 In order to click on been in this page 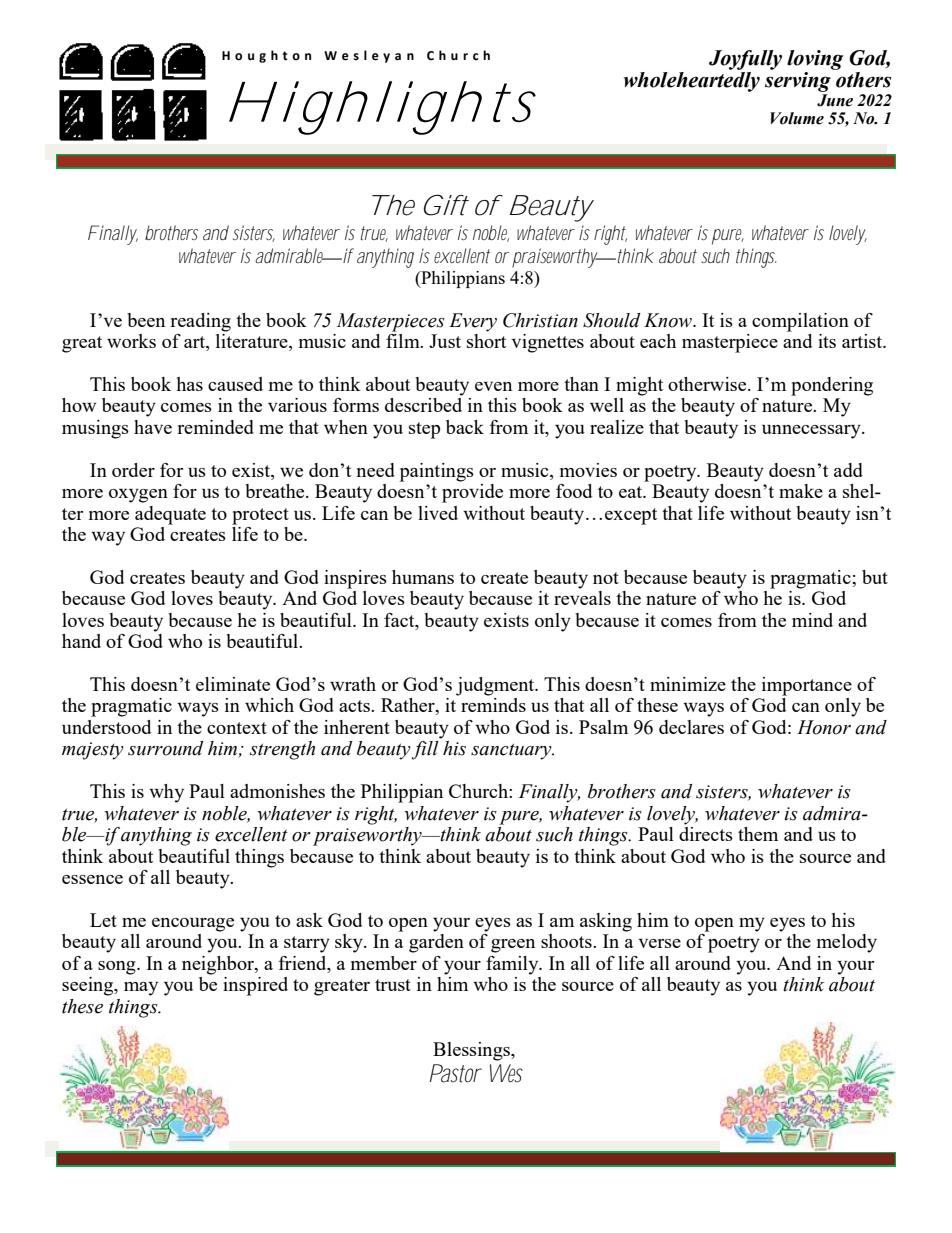, I will do `click(146, 320)`.
